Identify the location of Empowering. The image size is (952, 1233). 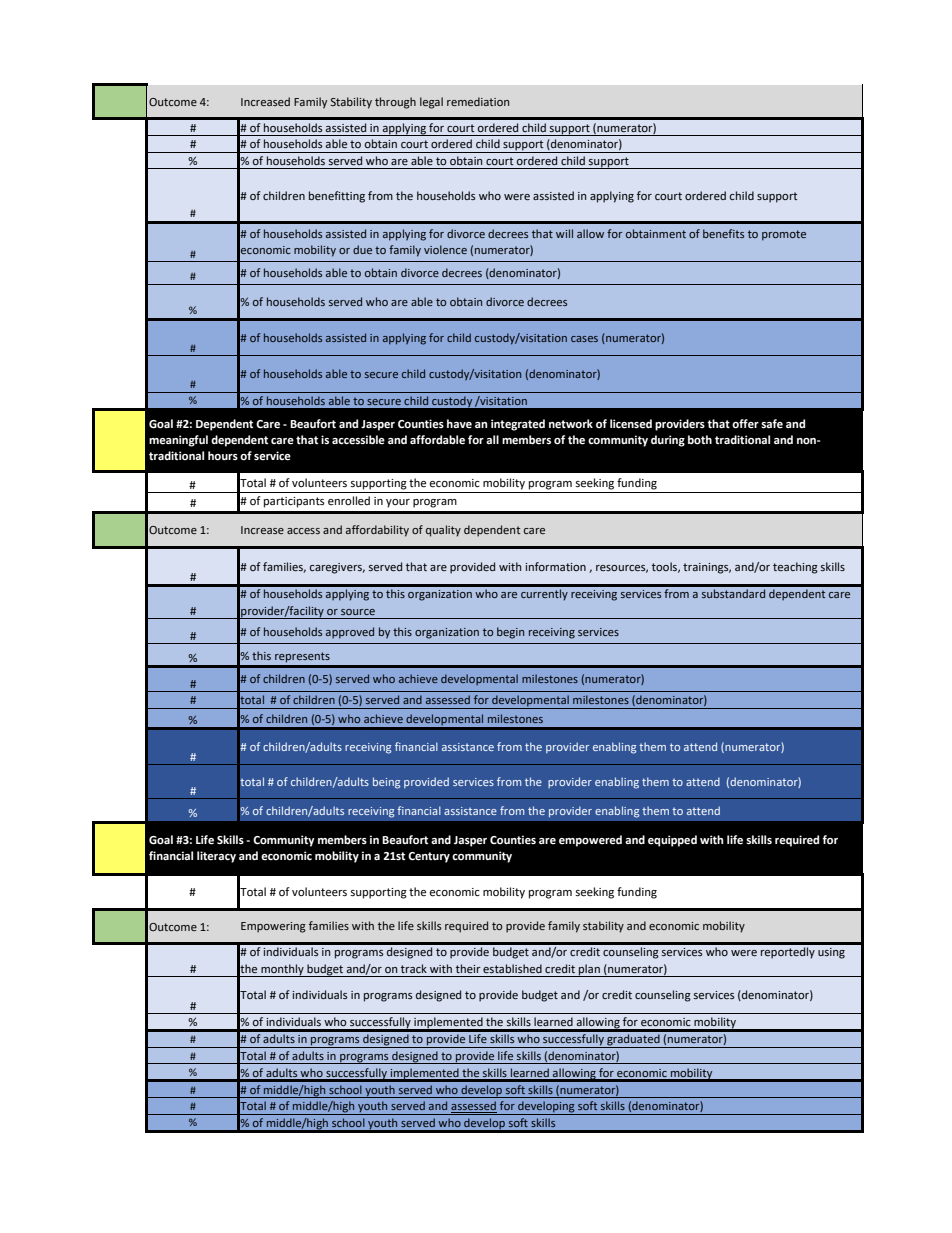
(273, 927).
